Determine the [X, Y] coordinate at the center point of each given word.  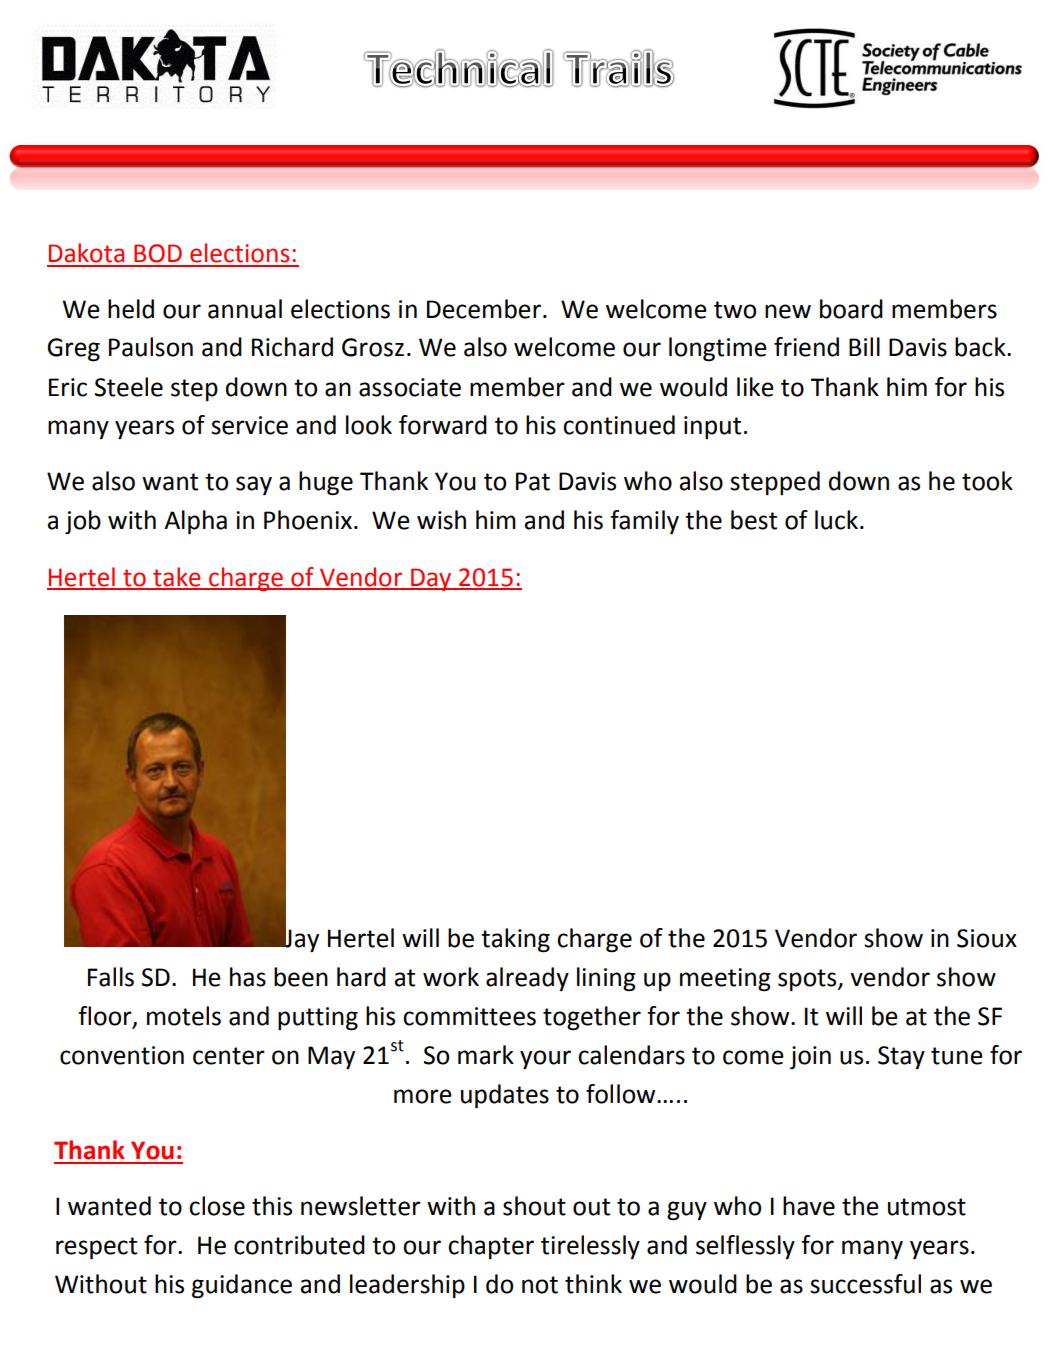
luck [836, 520]
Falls [111, 977]
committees [469, 1016]
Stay [901, 1057]
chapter [491, 1247]
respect [96, 1248]
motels [184, 1016]
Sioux [987, 938]
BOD [158, 253]
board [851, 309]
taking [515, 940]
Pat [533, 481]
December [484, 309]
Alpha [195, 522]
